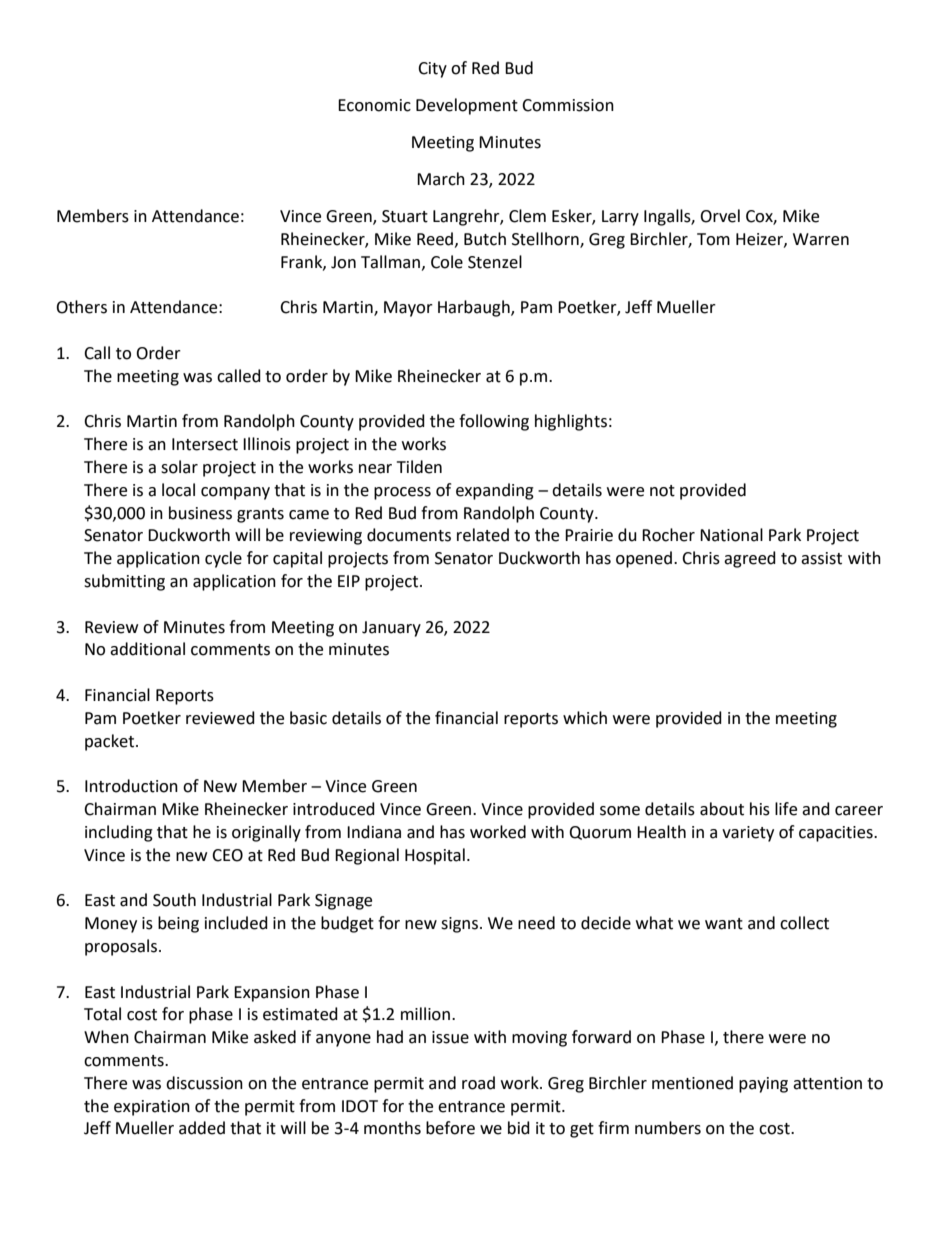 The image size is (952, 1233). Describe the element at coordinates (821, 558) in the document. I see `assist` at that location.
